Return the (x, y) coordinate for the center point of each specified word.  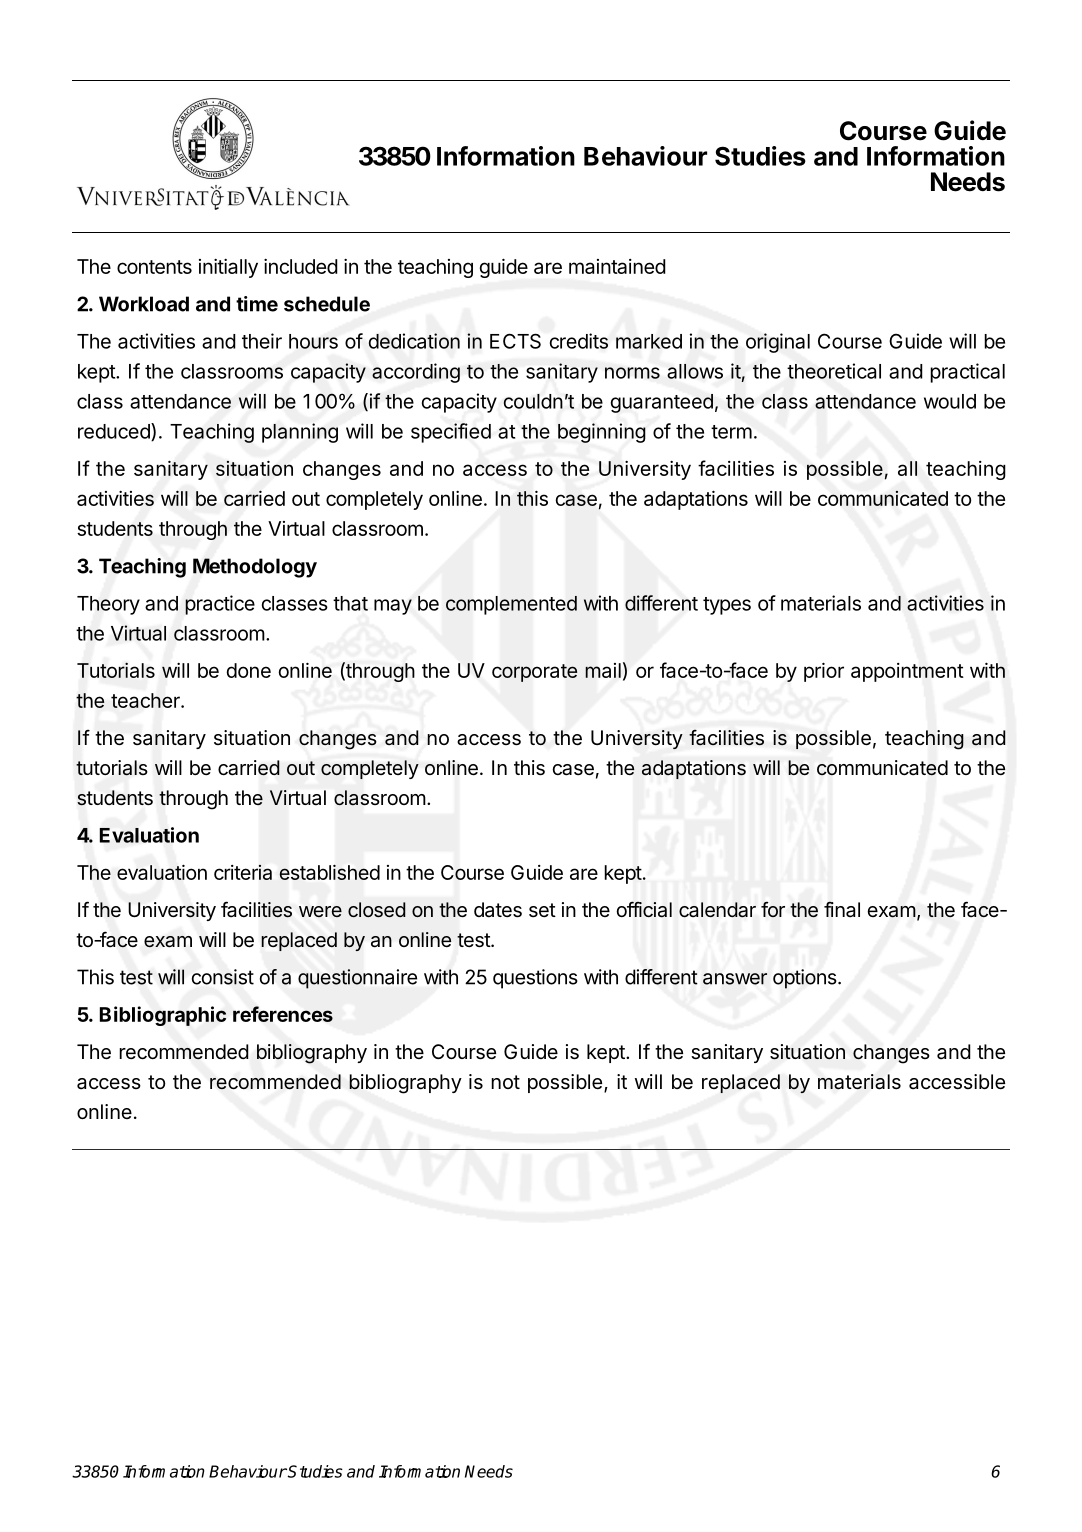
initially (228, 268)
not (505, 1082)
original (778, 343)
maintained (617, 266)
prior (824, 672)
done (248, 670)
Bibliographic (163, 1016)
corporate (534, 673)
